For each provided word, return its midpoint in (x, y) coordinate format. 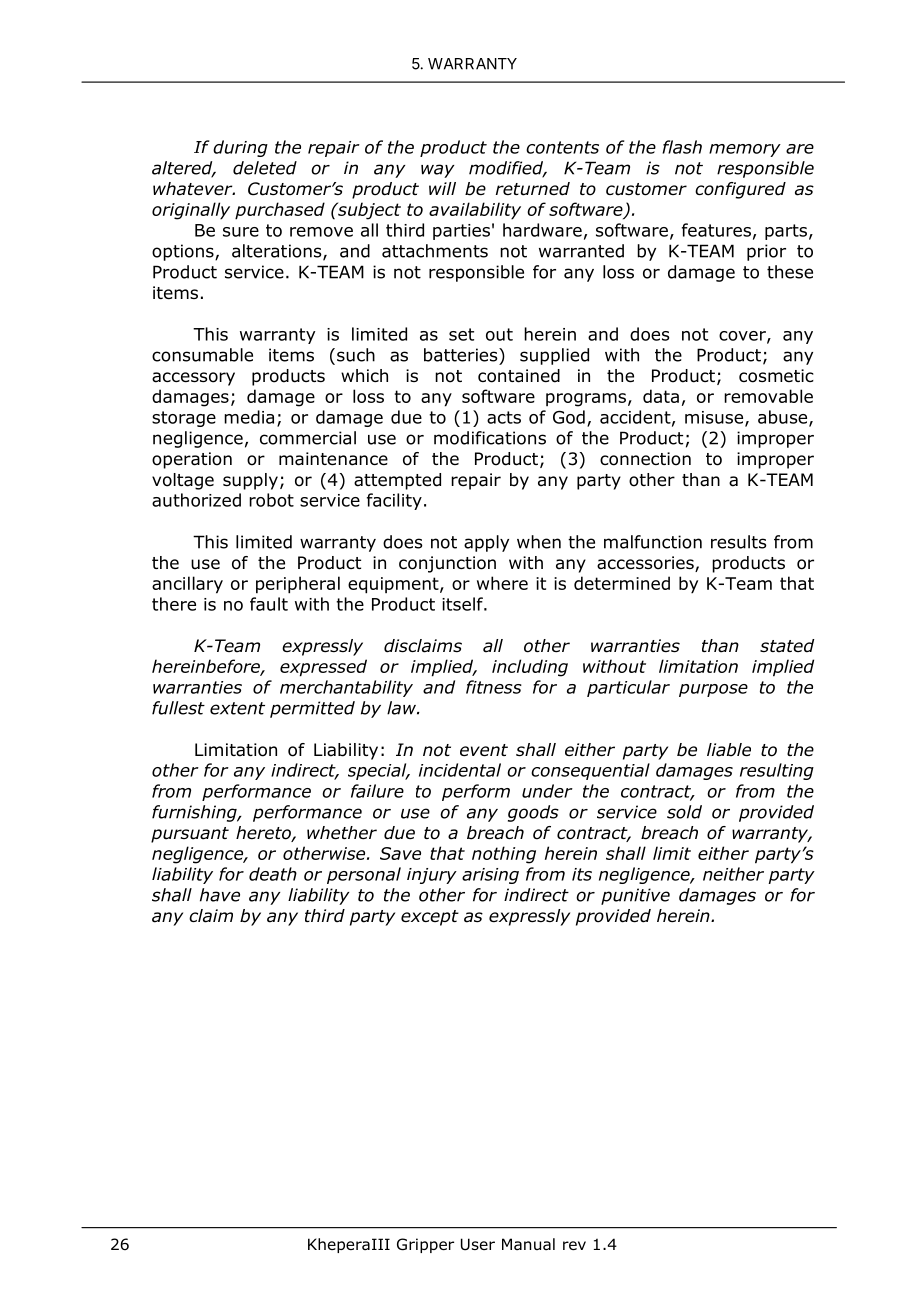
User (478, 1244)
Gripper (425, 1245)
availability (475, 211)
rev (574, 1245)
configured (740, 190)
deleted (265, 168)
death (273, 874)
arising (490, 876)
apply (486, 543)
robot (271, 500)
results (739, 542)
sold (684, 812)
